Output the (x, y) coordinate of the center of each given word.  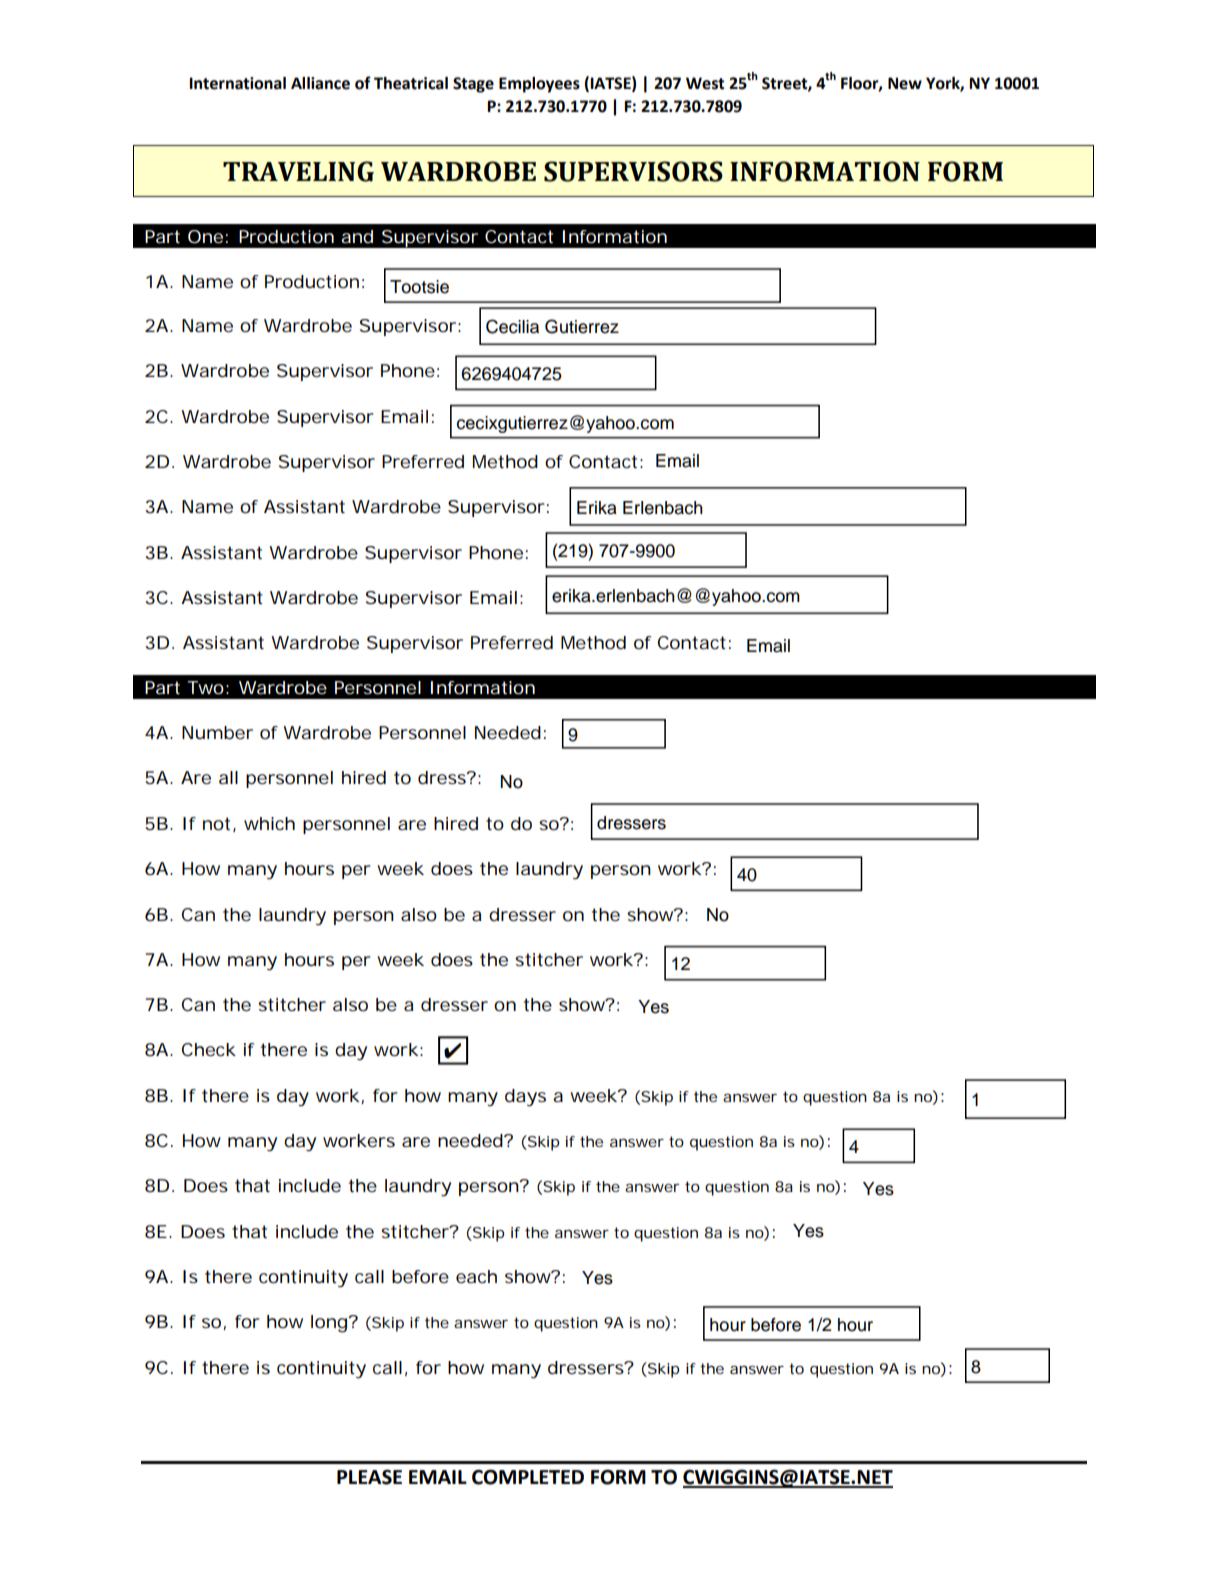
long (330, 1324)
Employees (539, 85)
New (905, 83)
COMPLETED (528, 1477)
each (476, 1276)
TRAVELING (298, 171)
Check (209, 1049)
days (525, 1098)
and (357, 236)
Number (217, 733)
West (705, 83)
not (218, 824)
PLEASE (369, 1477)
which (269, 823)
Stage (473, 85)
